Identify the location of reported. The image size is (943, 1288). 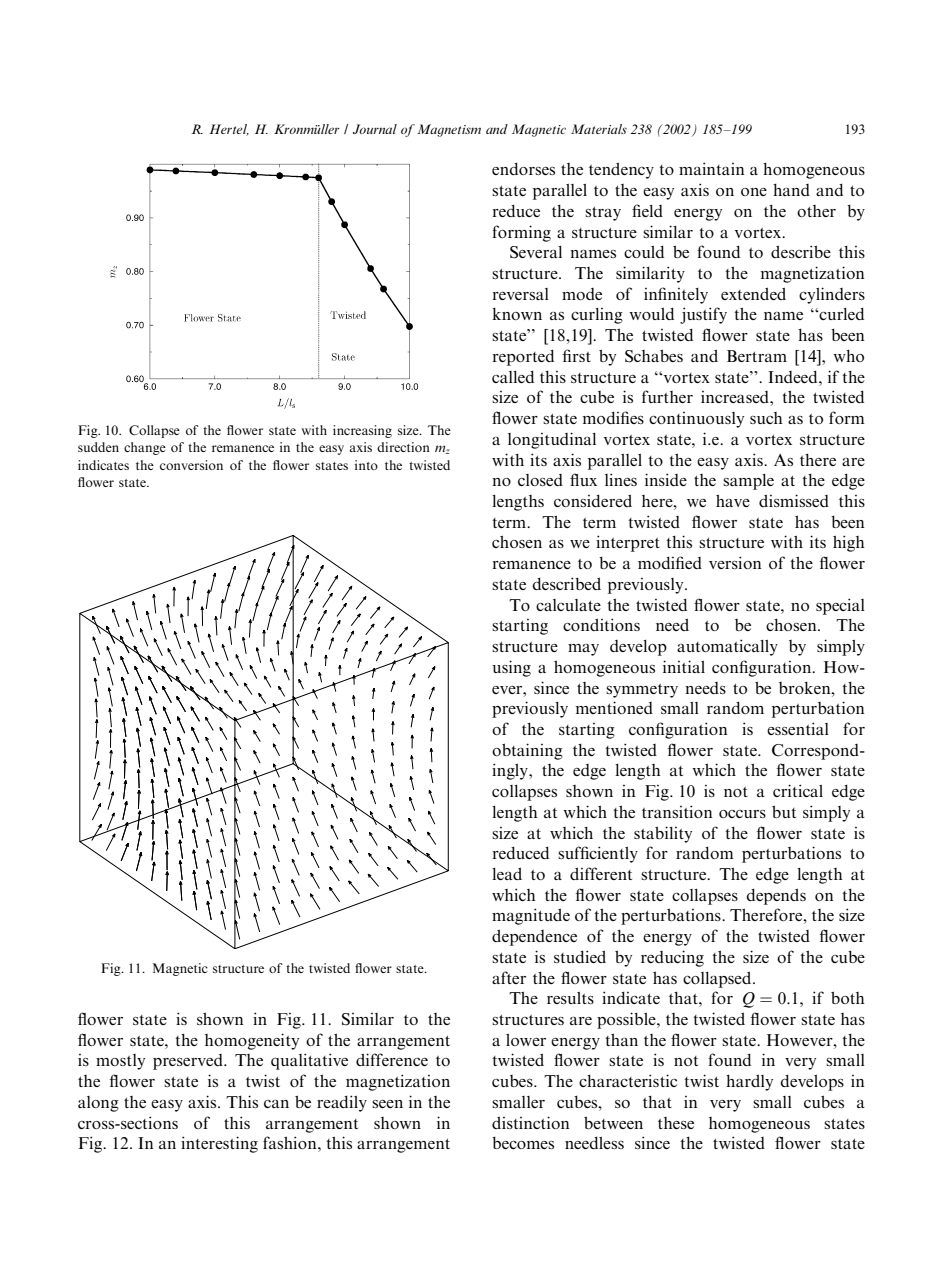
(523, 358).
